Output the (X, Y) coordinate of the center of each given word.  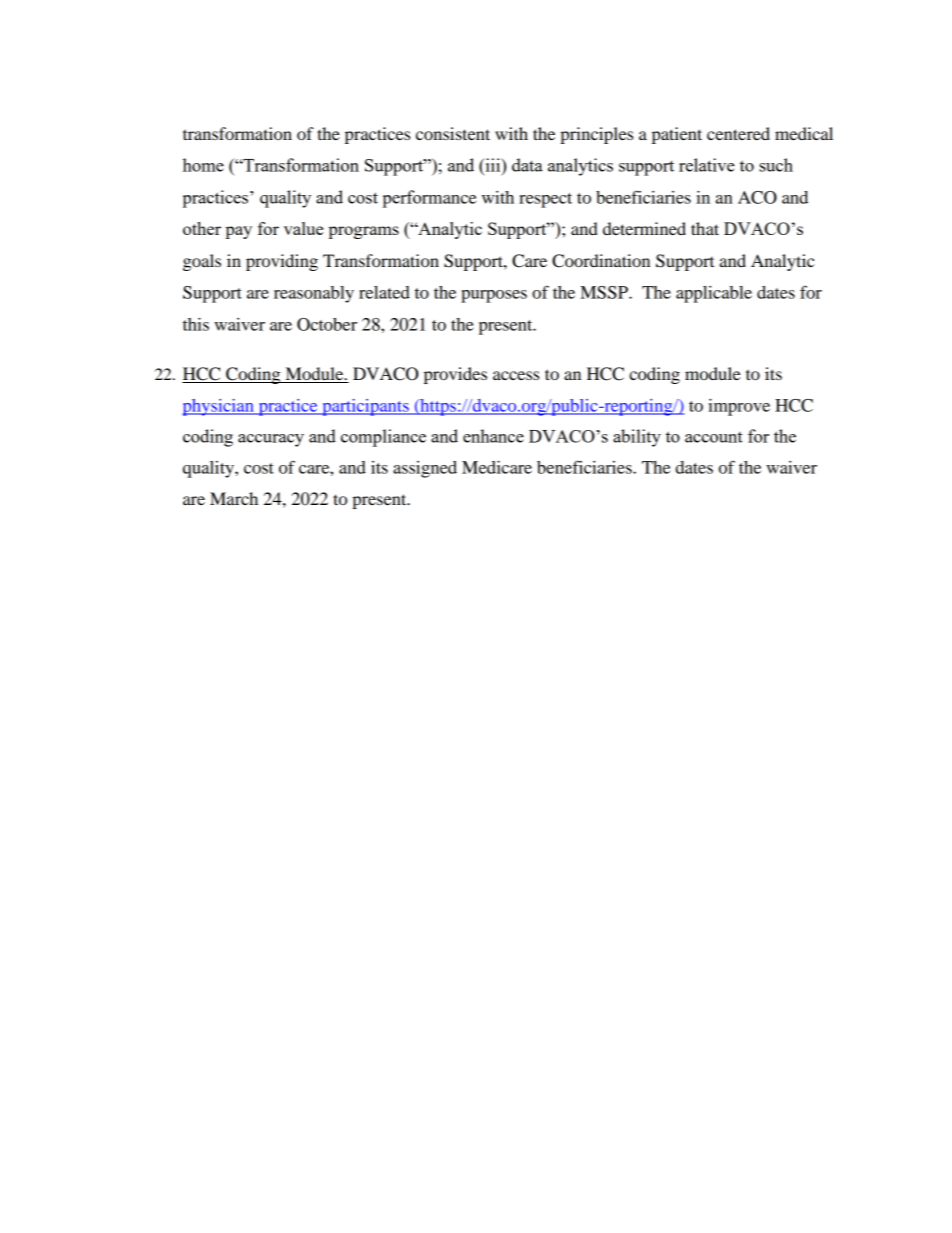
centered (738, 133)
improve (739, 407)
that (705, 228)
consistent (453, 133)
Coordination (601, 261)
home (203, 165)
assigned (425, 469)
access (516, 375)
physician (219, 407)
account (714, 437)
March (234, 498)
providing (282, 262)
